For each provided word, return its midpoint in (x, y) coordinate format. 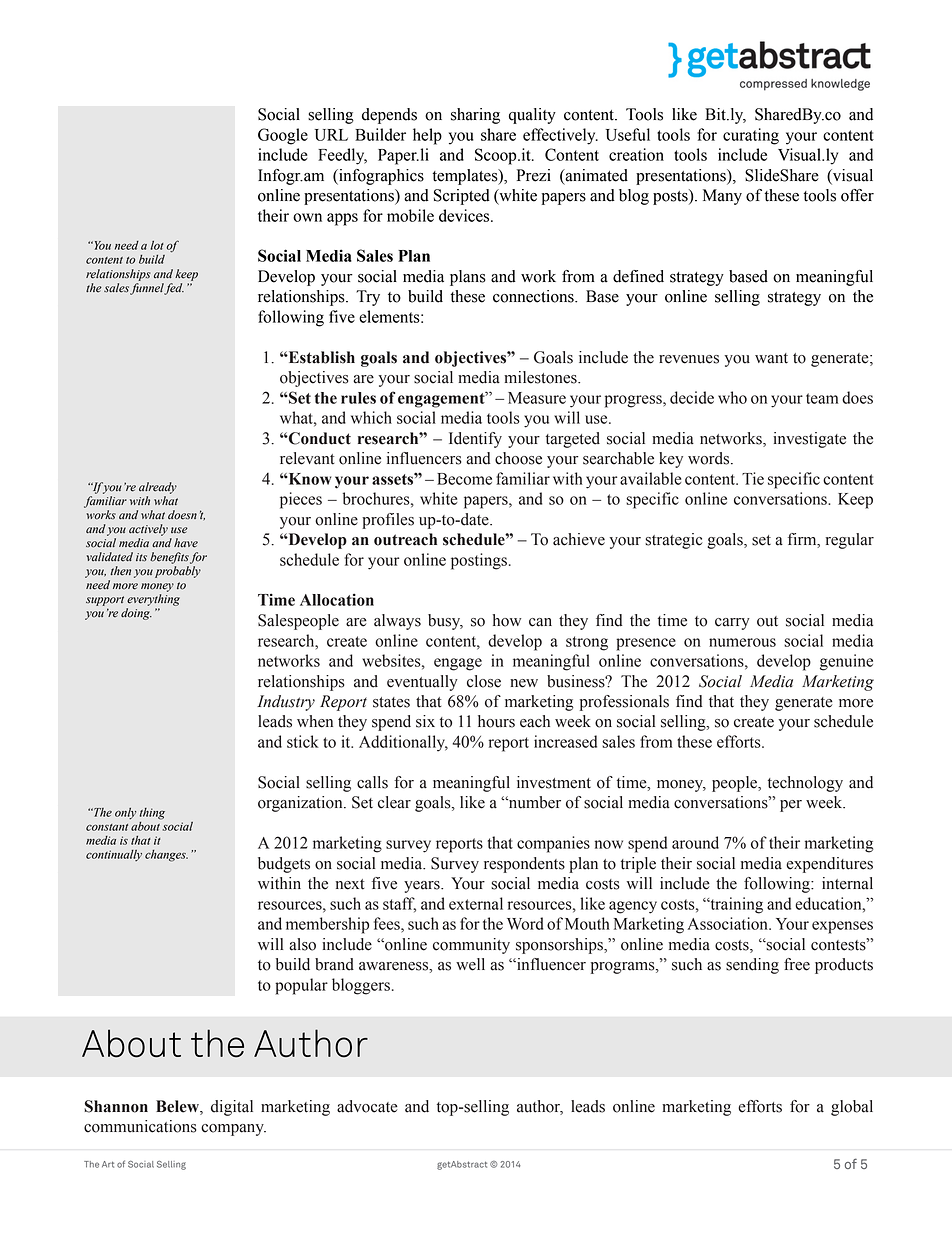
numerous (742, 642)
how (507, 620)
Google (283, 136)
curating (751, 136)
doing (136, 614)
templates (466, 177)
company (233, 1130)
